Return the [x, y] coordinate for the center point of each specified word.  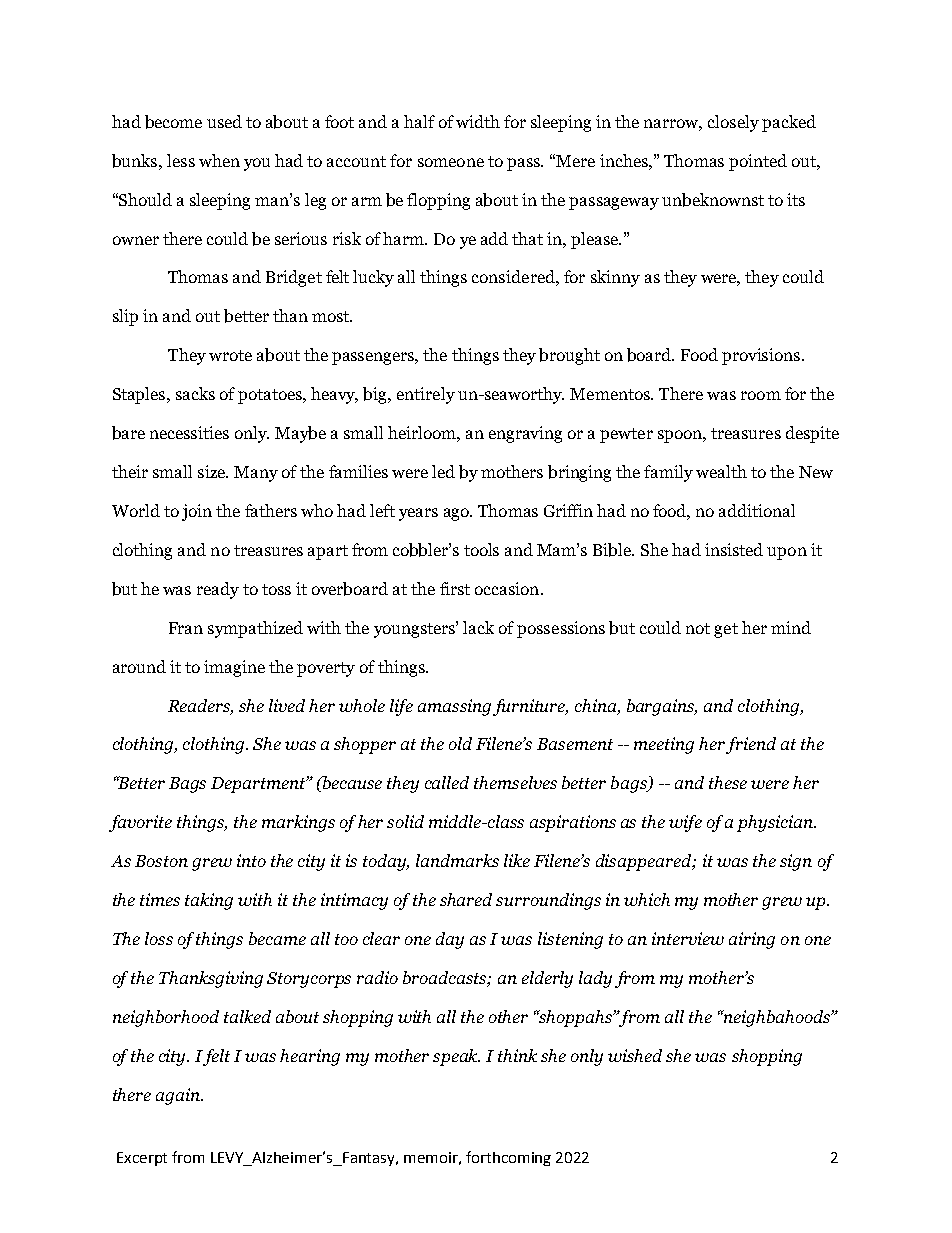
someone [451, 162]
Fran [186, 628]
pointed [758, 162]
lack [478, 627]
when [219, 160]
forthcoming [508, 1158]
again [179, 1096]
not [698, 628]
